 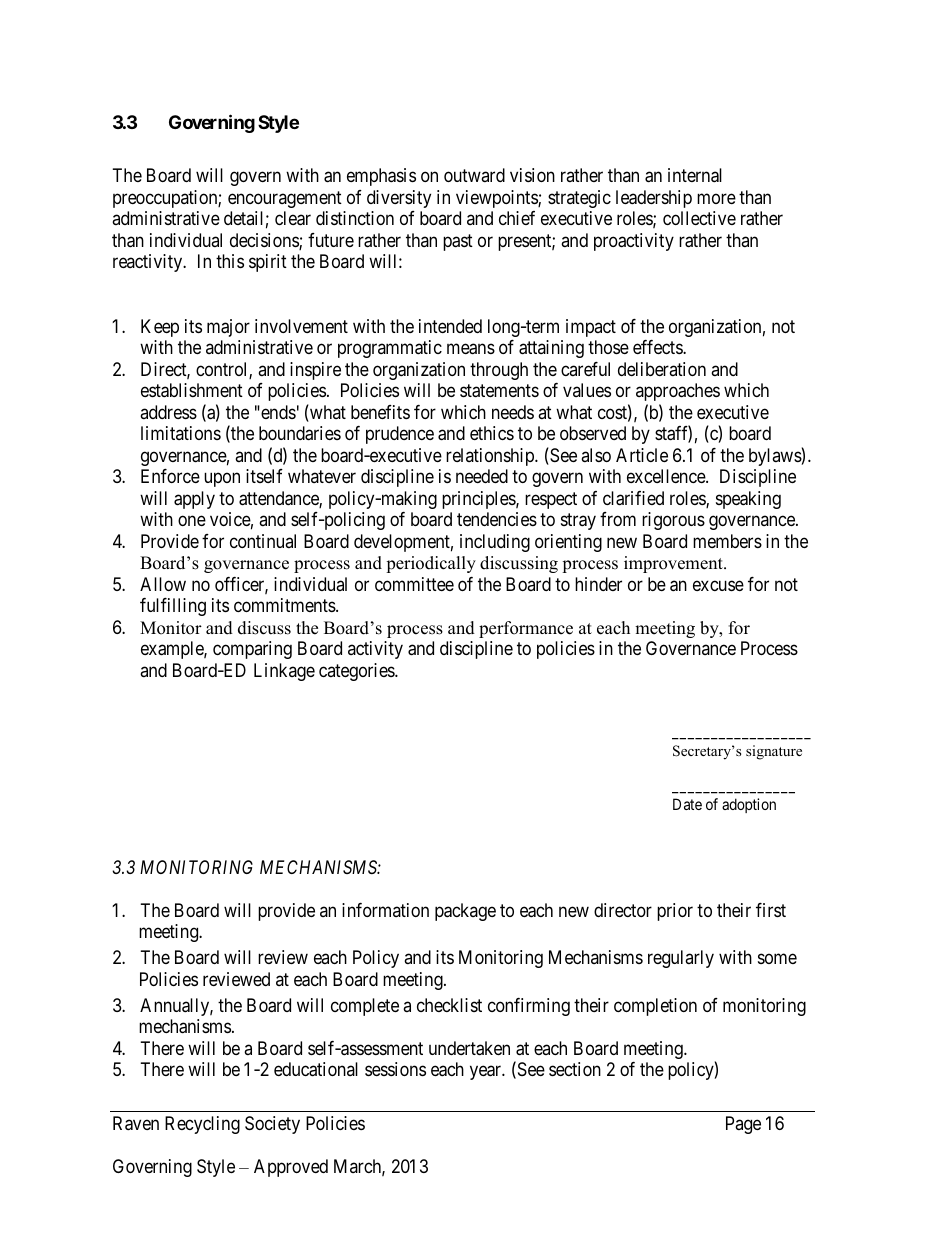 What do you see at coordinates (673, 521) in the page?
I see `rigorous` at bounding box center [673, 521].
